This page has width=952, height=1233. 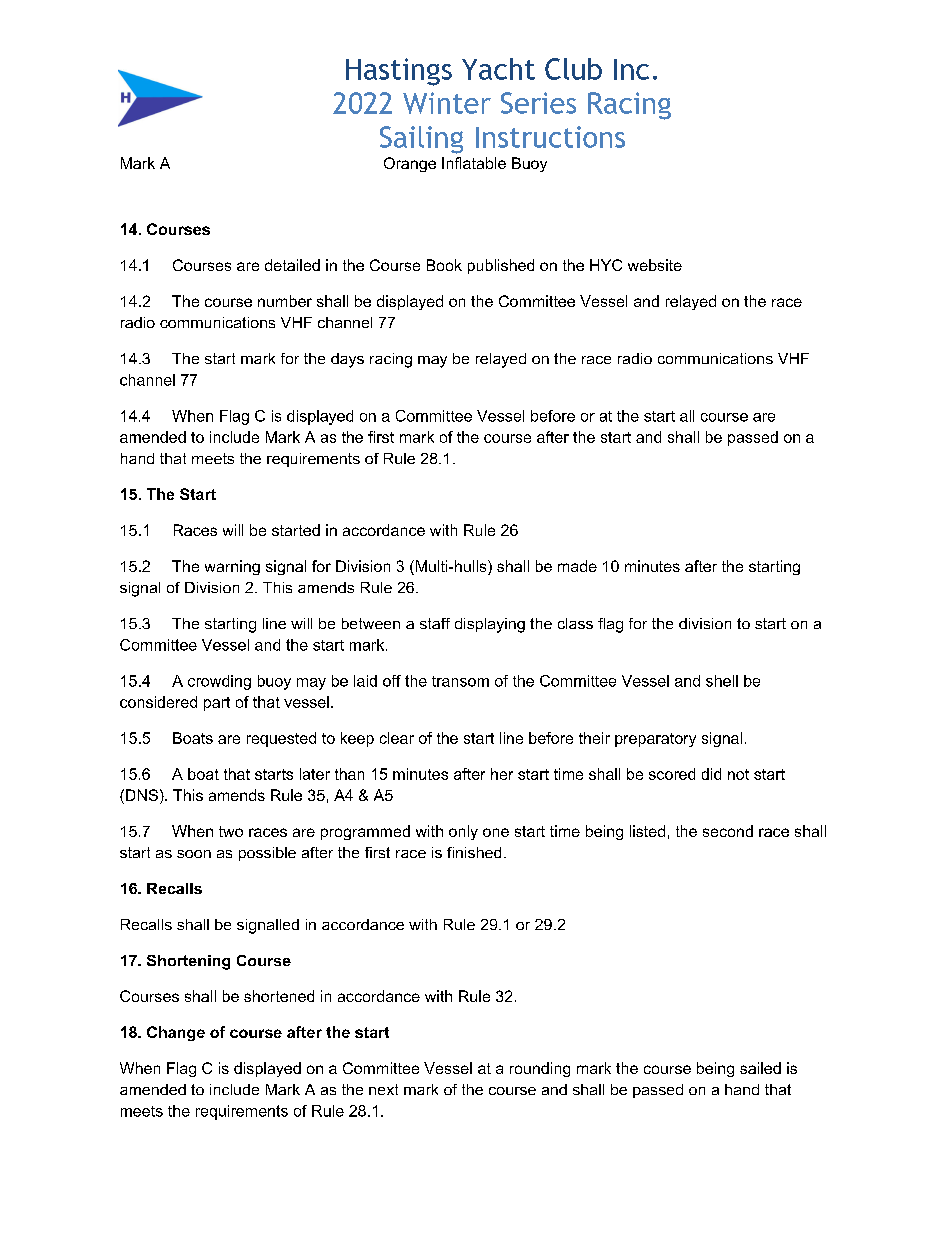 I want to click on Change, so click(x=176, y=1033).
